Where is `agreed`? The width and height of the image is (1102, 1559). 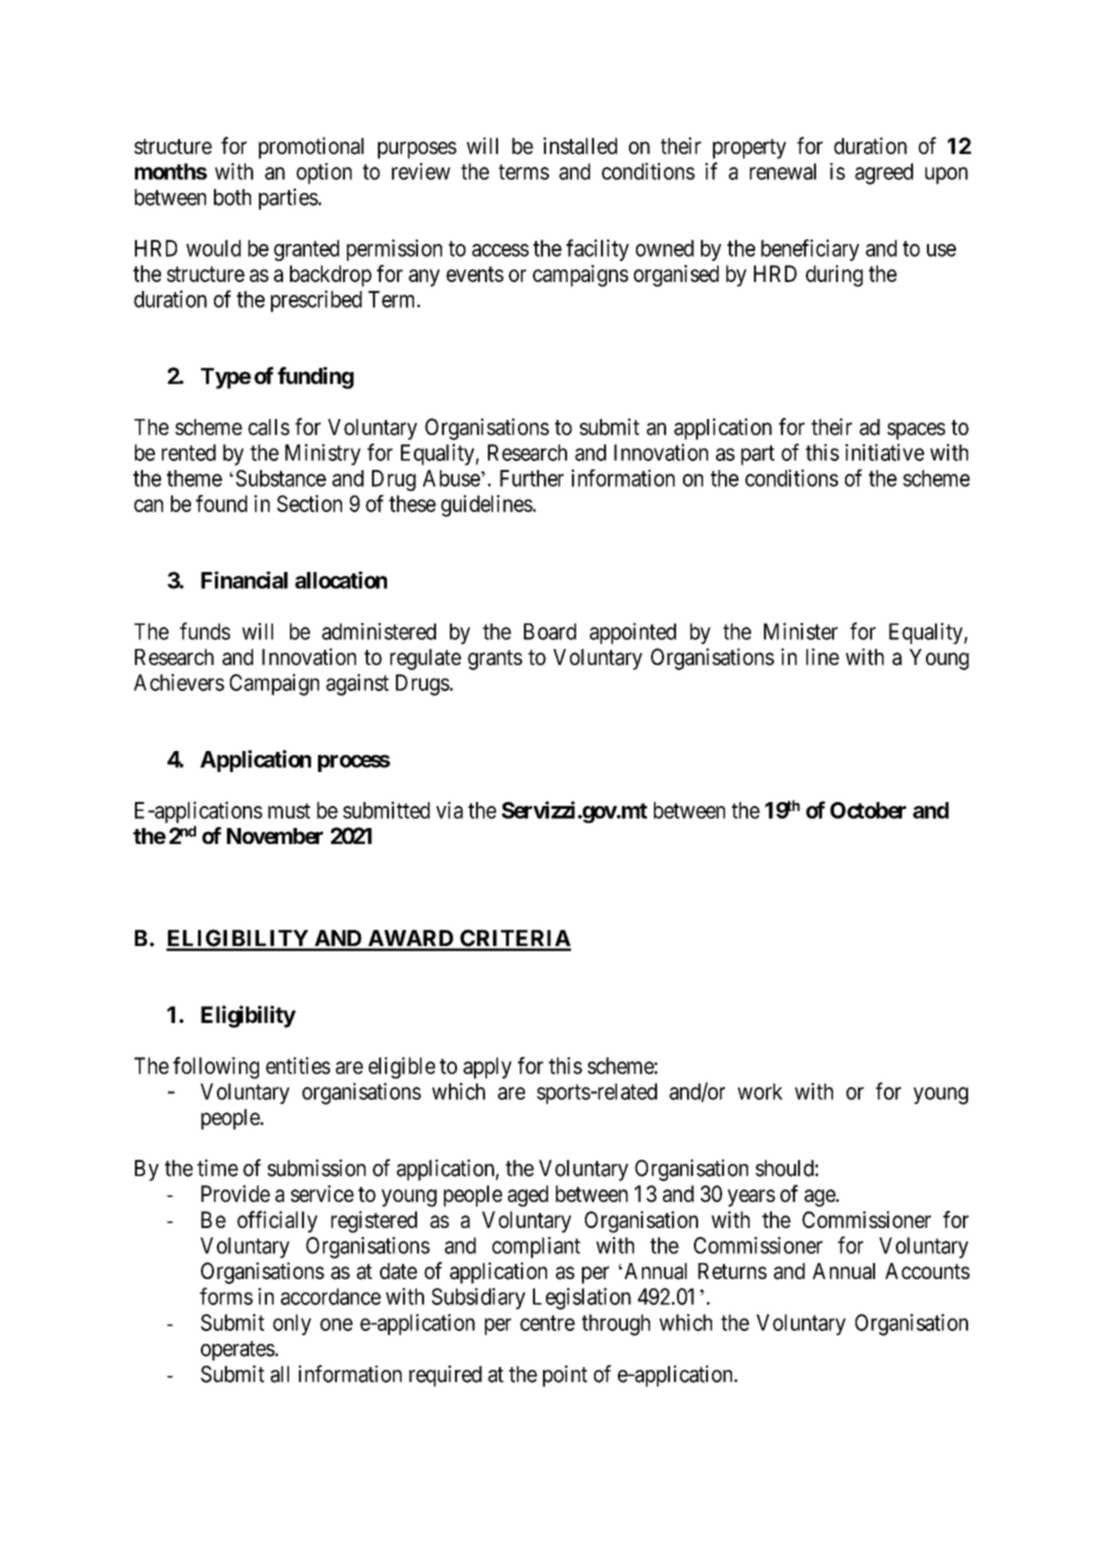
agreed is located at coordinates (884, 174).
